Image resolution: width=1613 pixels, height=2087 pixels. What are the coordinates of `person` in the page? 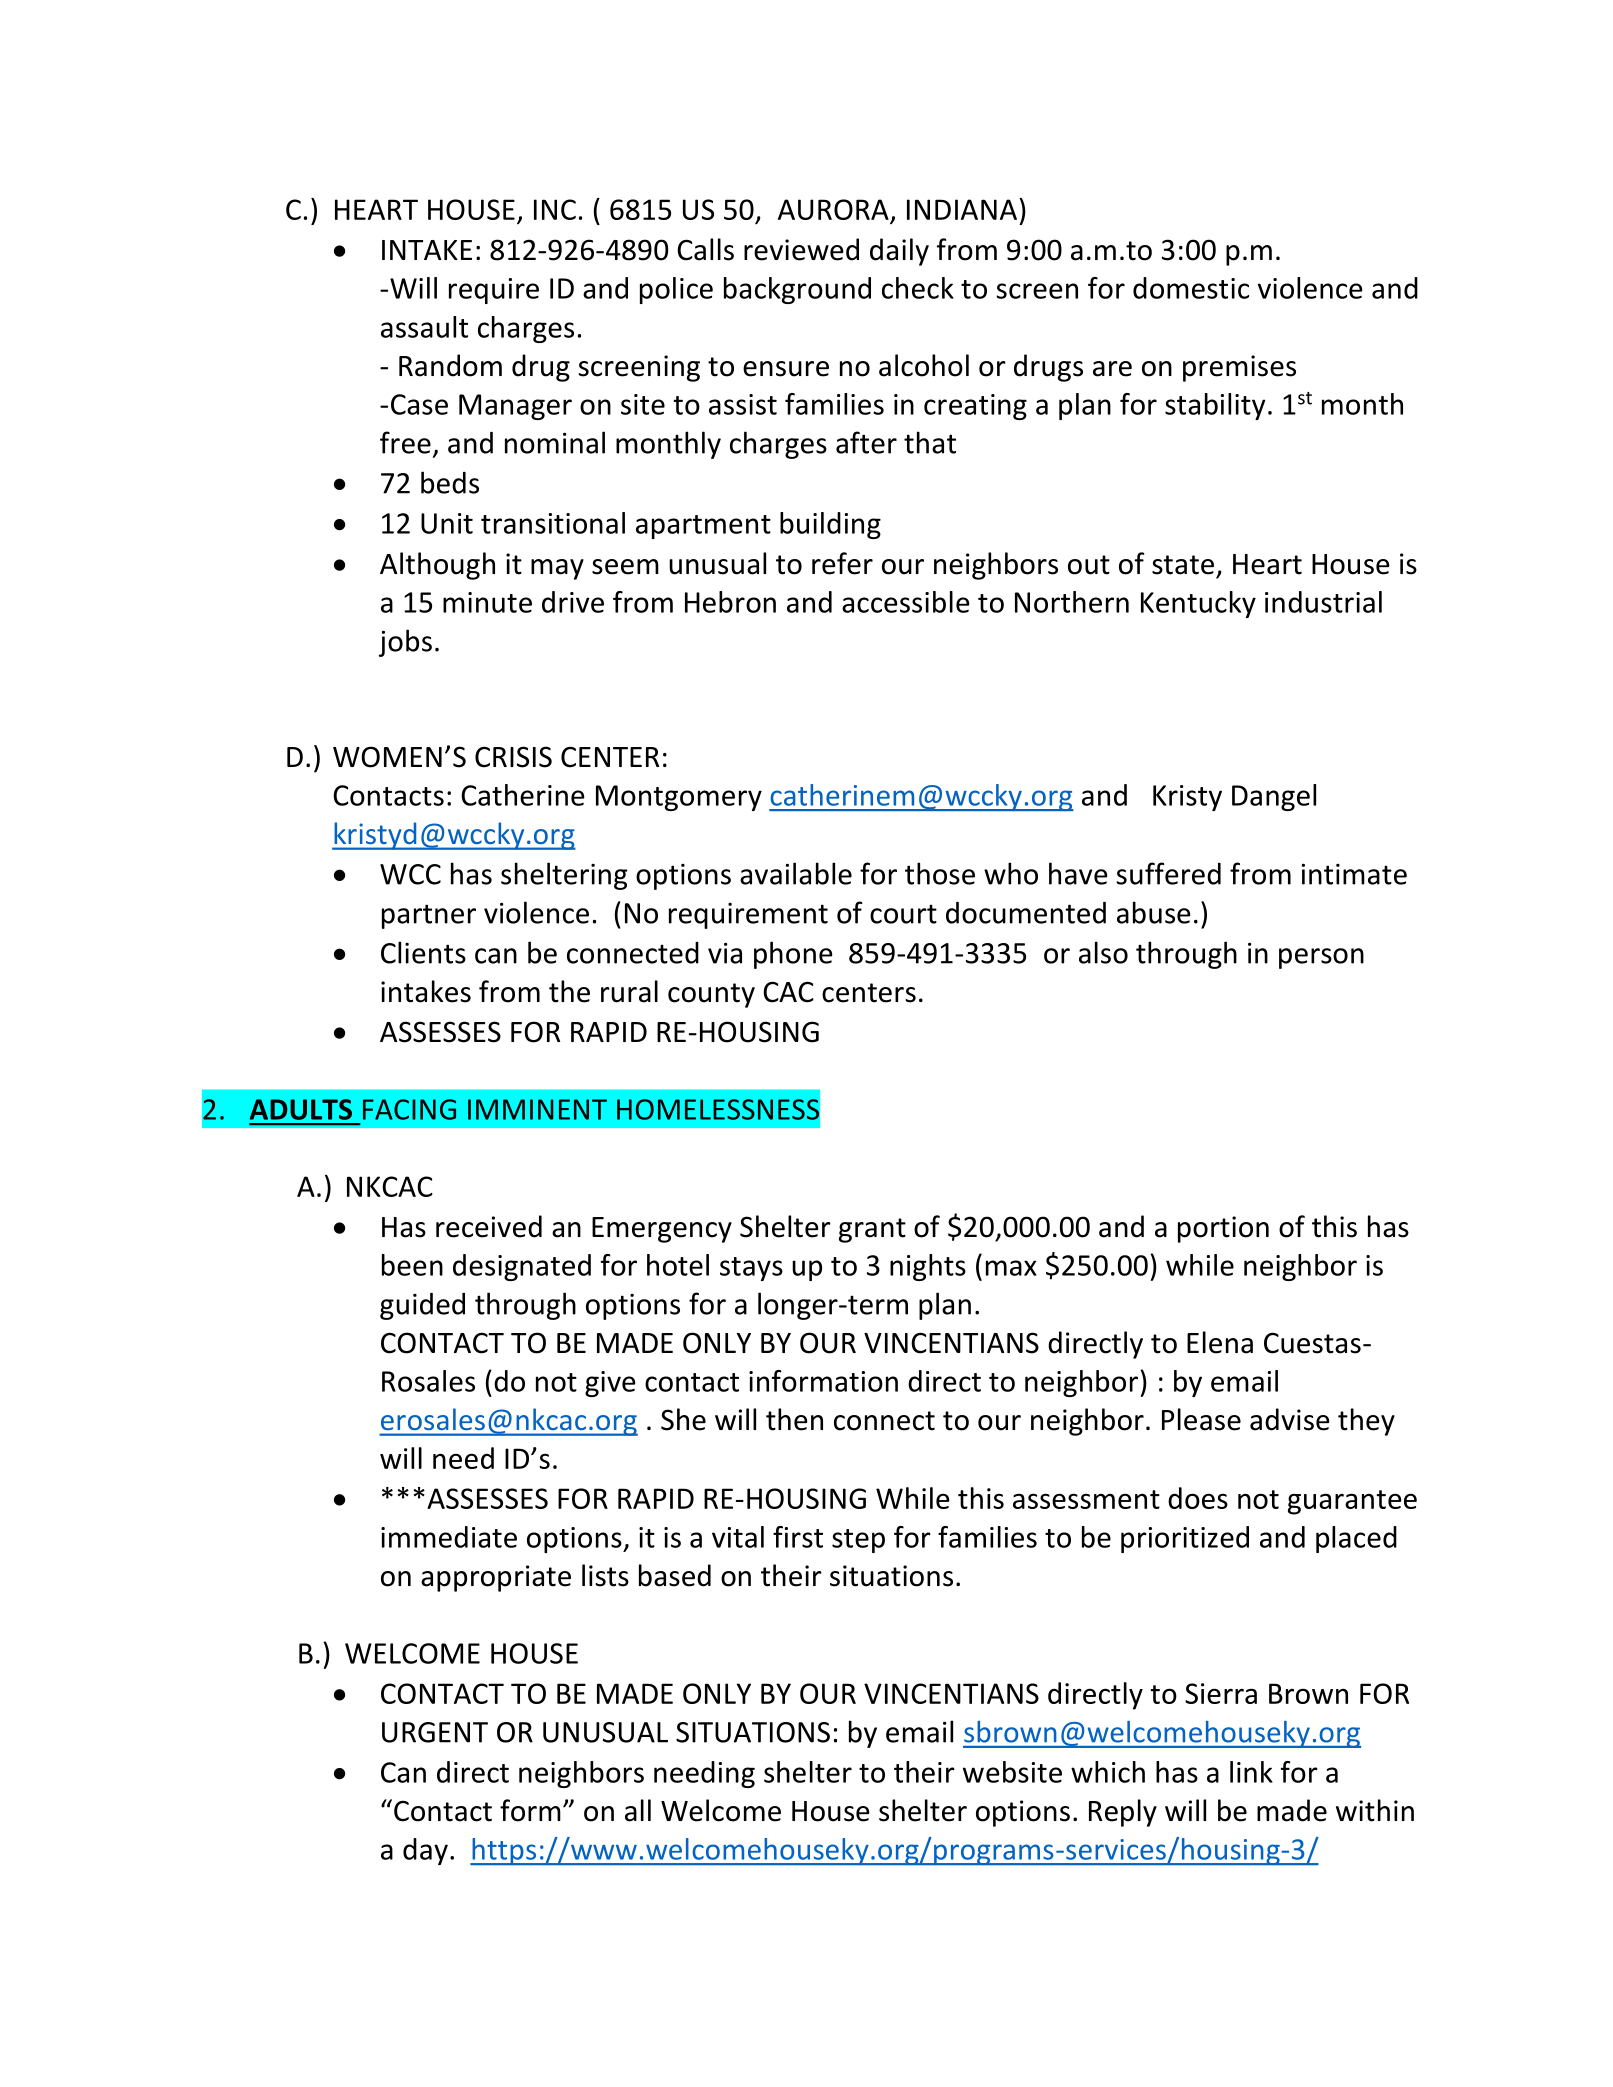 It's located at (1321, 958).
